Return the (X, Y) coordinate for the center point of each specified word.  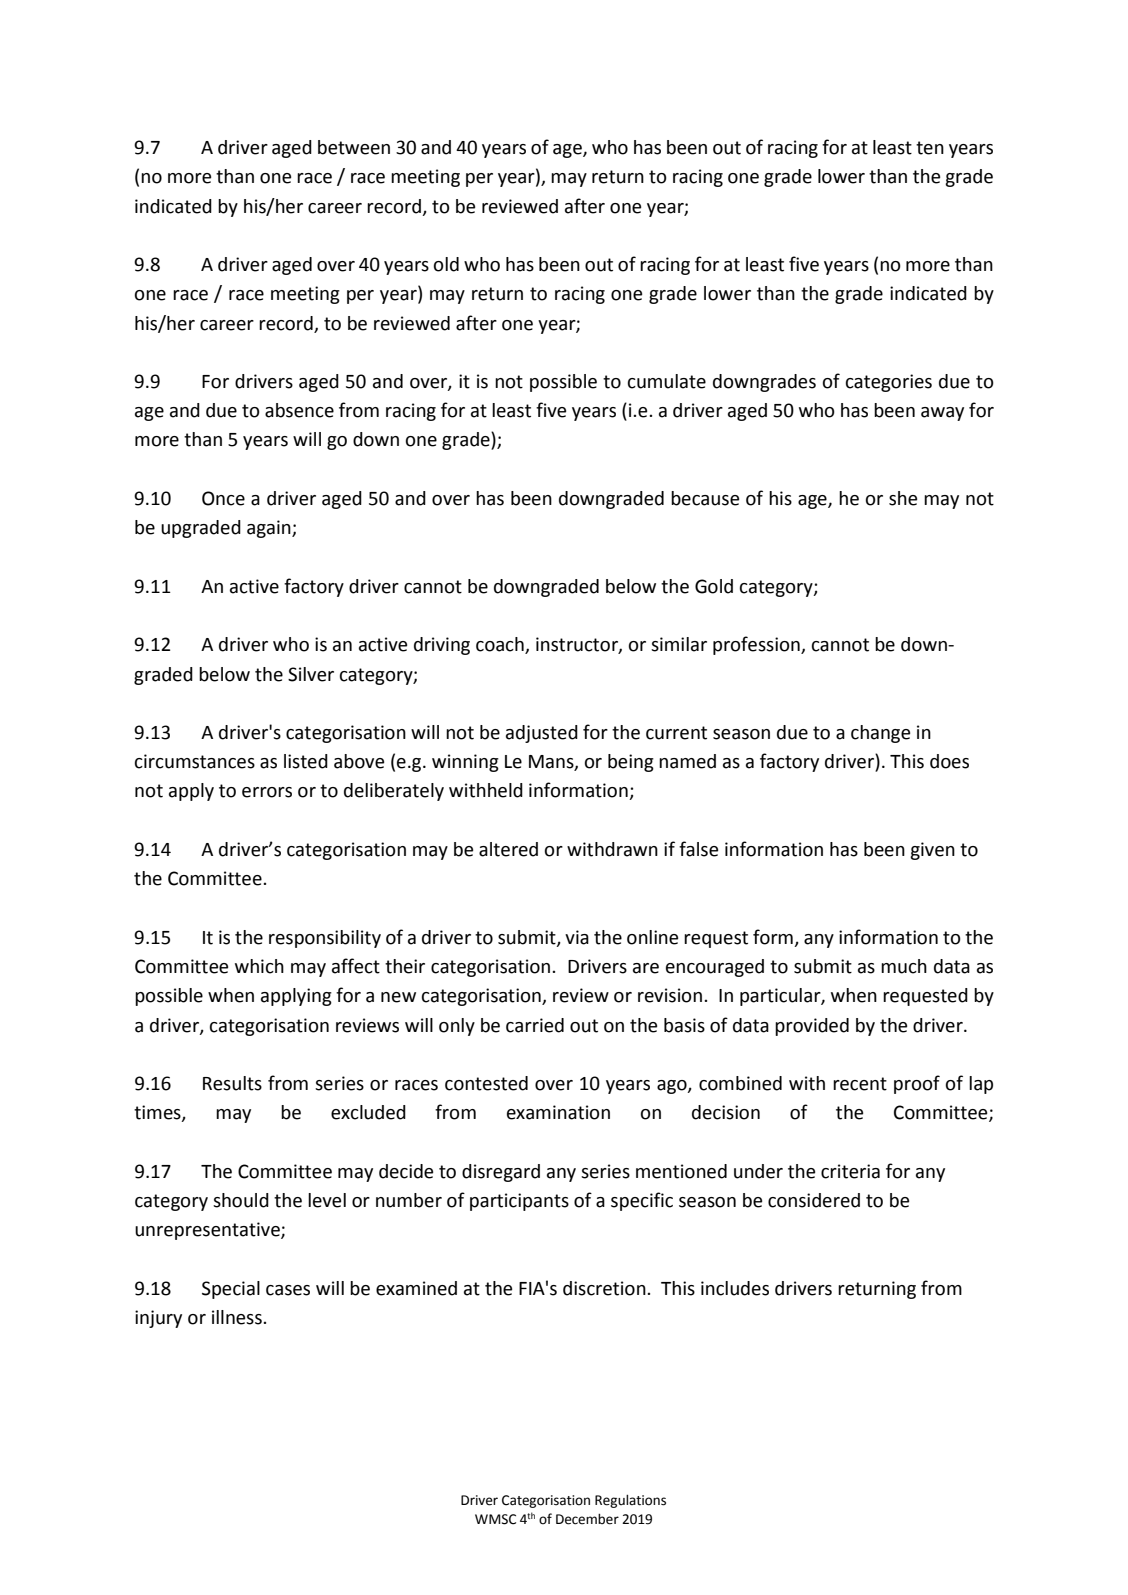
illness (238, 1317)
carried (535, 1025)
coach (501, 645)
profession (757, 645)
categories (889, 383)
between (354, 147)
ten (930, 148)
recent (860, 1084)
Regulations (630, 1501)
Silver (311, 674)
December (587, 1519)
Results (232, 1083)
